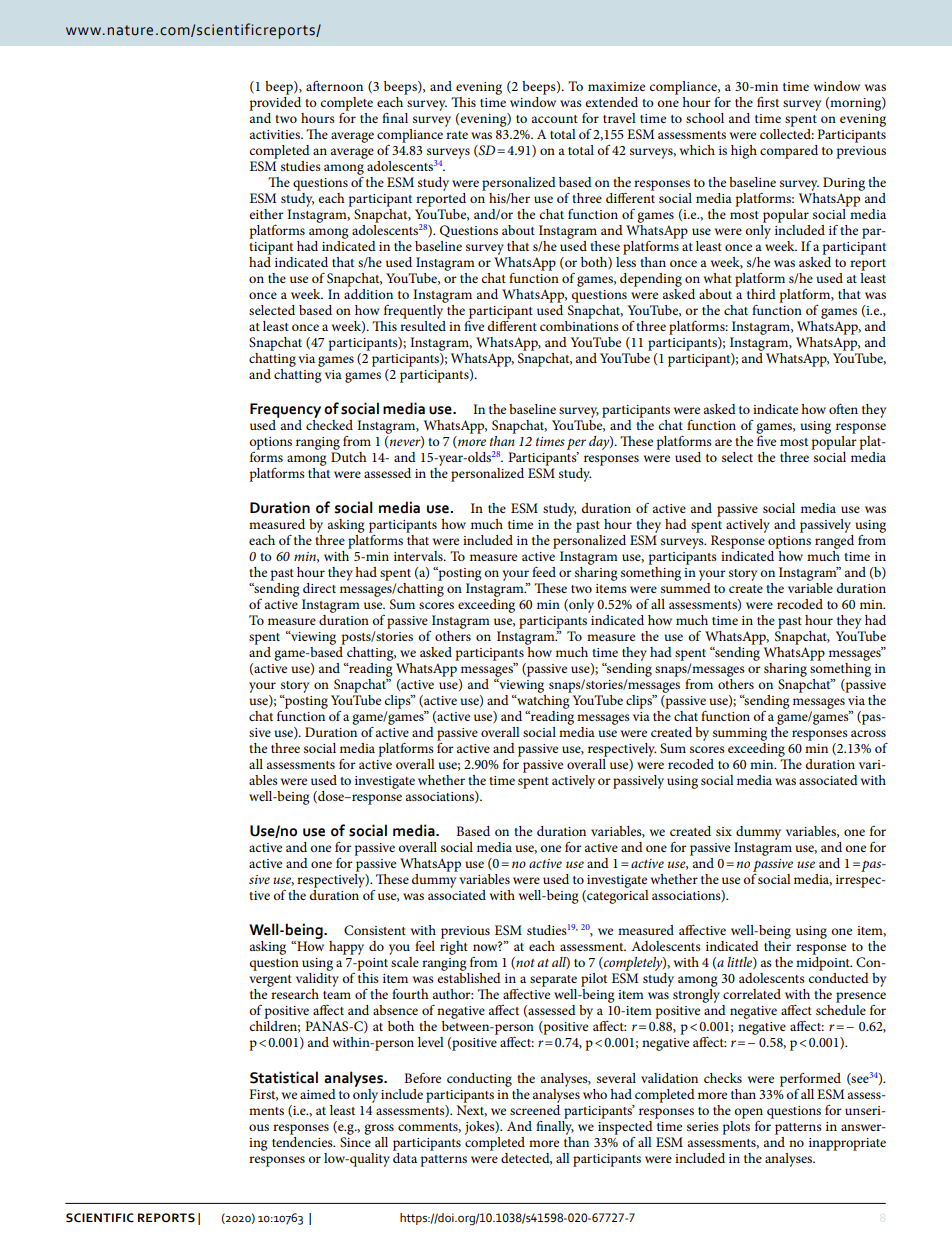  Describe the element at coordinates (555, 119) in the image. I see `account` at that location.
